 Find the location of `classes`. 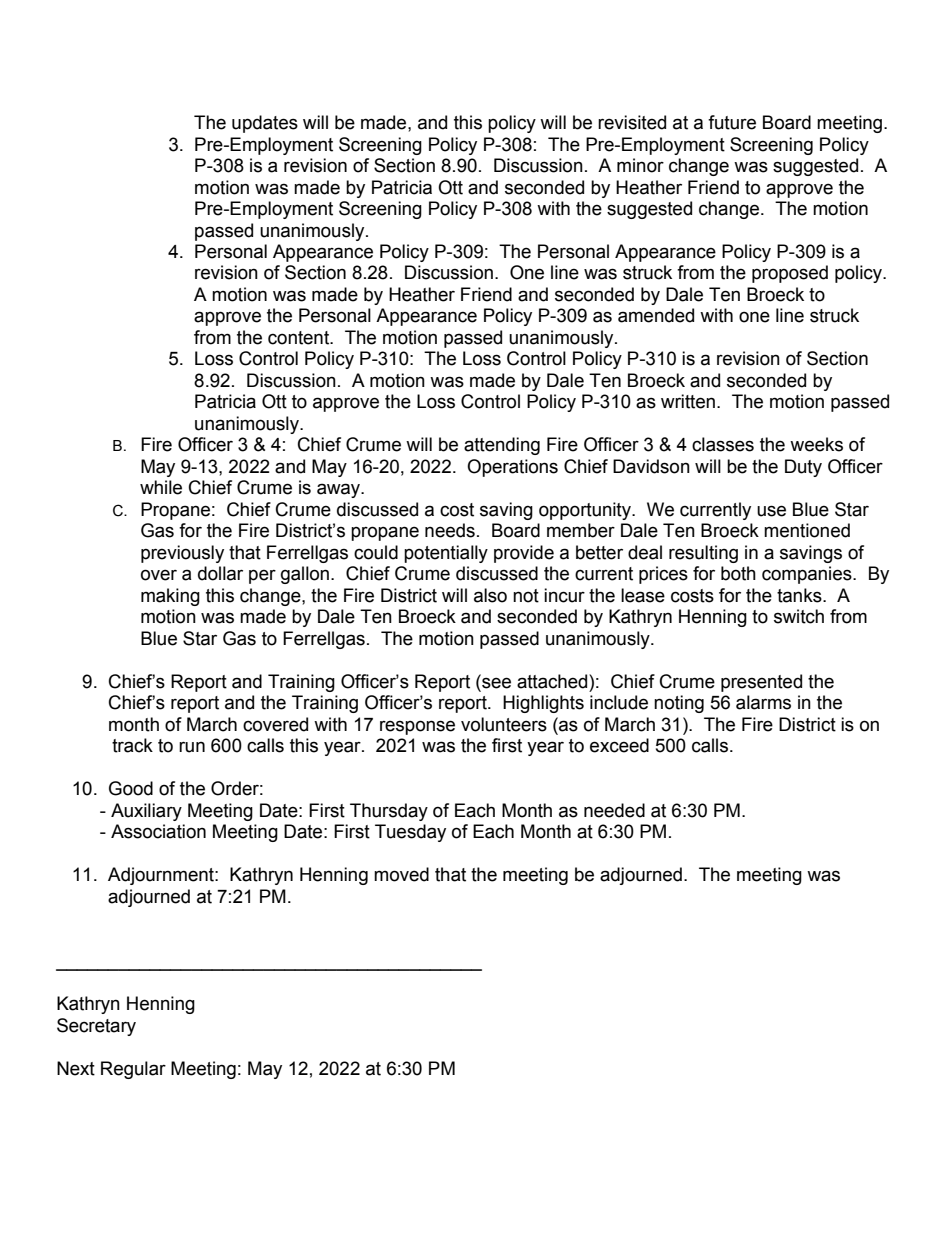

classes is located at coordinates (723, 444).
